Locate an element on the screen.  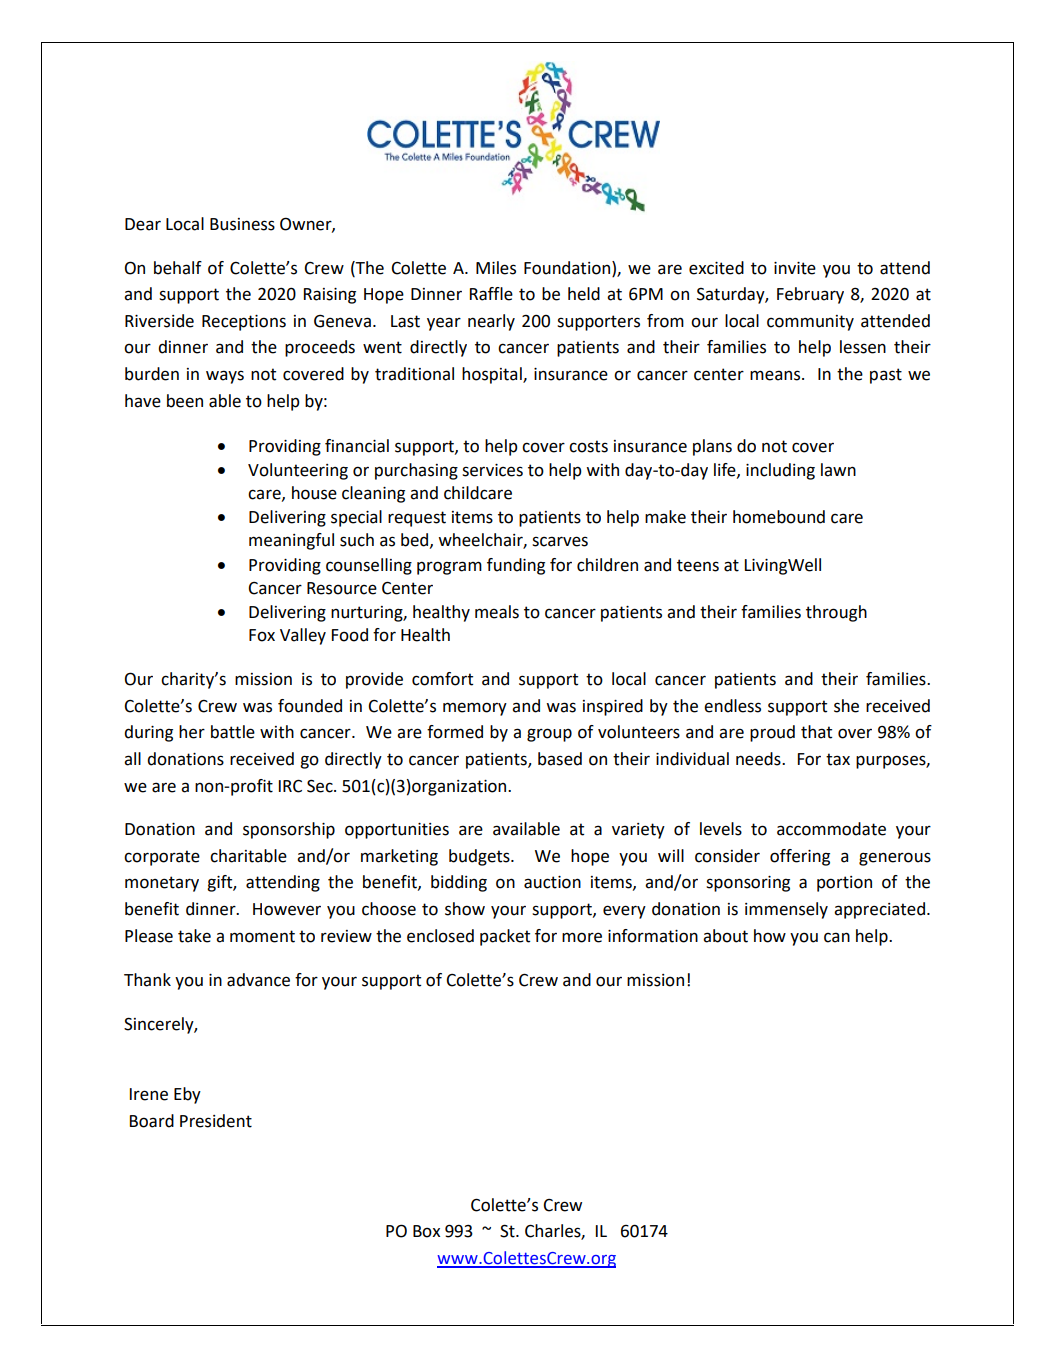
However is located at coordinates (287, 909).
